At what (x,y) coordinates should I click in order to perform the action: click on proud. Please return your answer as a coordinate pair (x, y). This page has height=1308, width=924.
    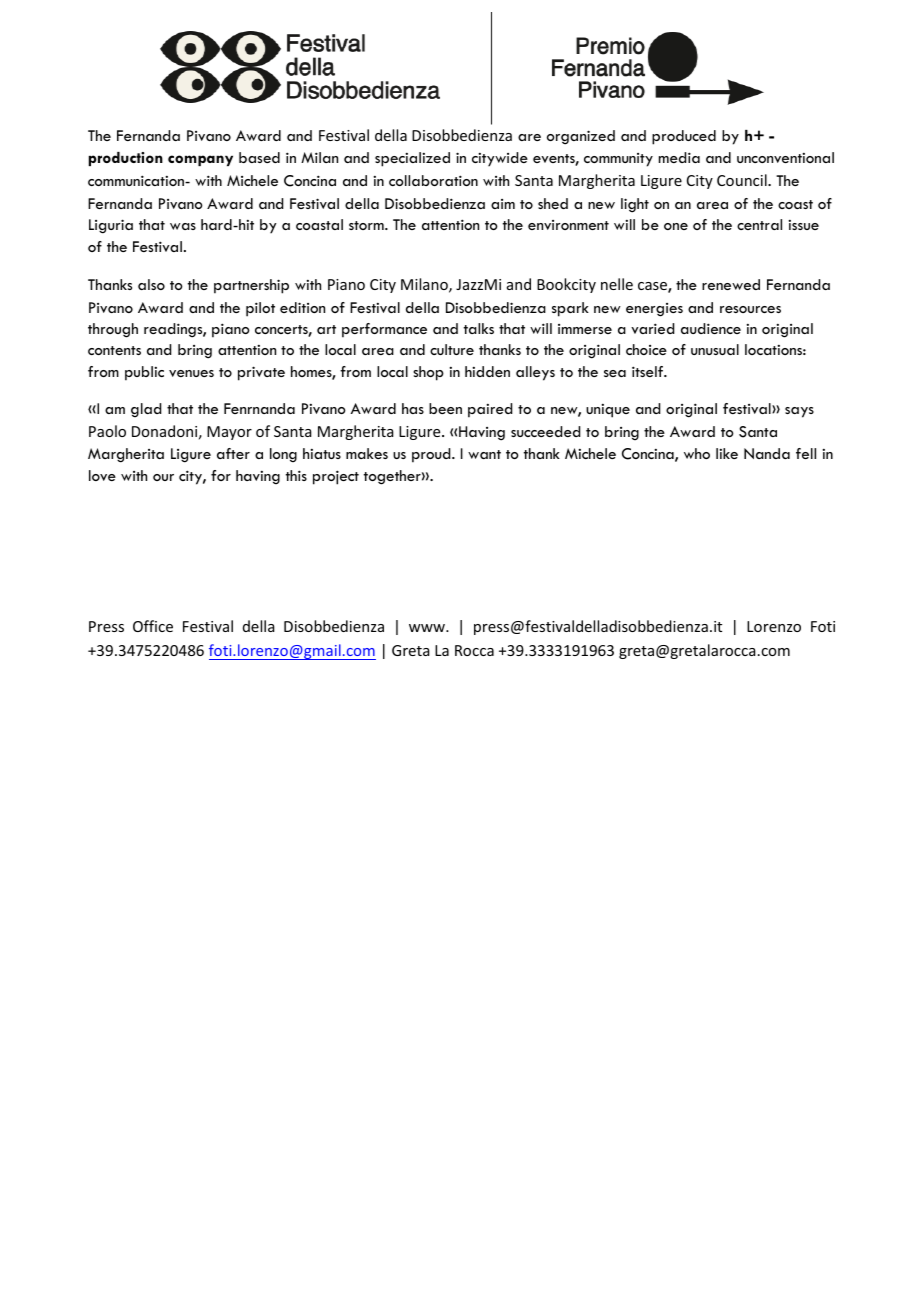
    Looking at the image, I should click on (432, 455).
